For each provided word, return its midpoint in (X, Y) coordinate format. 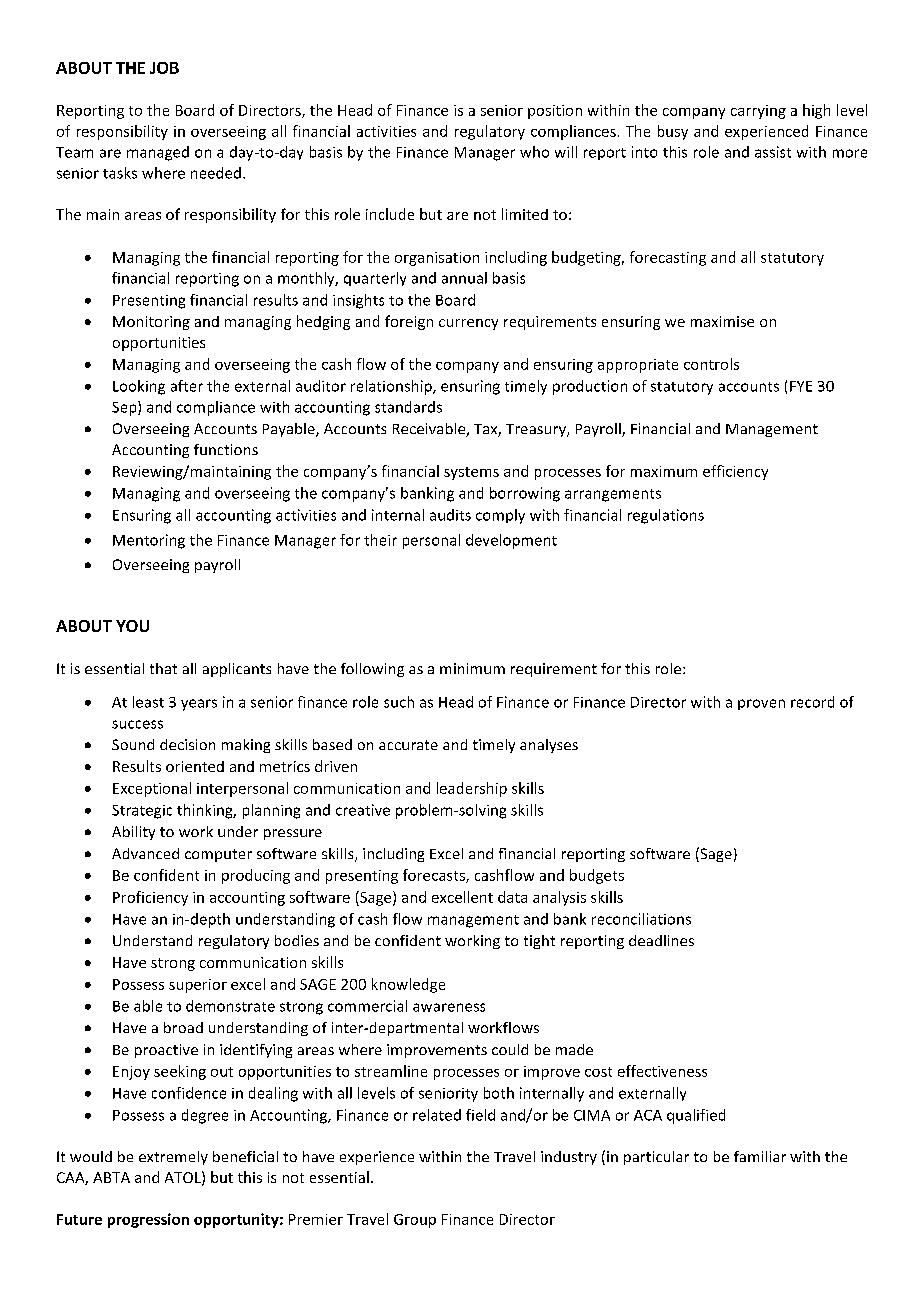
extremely (173, 1158)
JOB (164, 68)
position (555, 112)
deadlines (661, 940)
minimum (472, 668)
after (187, 386)
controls (711, 364)
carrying (758, 112)
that (163, 668)
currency (468, 324)
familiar (760, 1156)
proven (761, 704)
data (512, 897)
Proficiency (150, 898)
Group (415, 1221)
